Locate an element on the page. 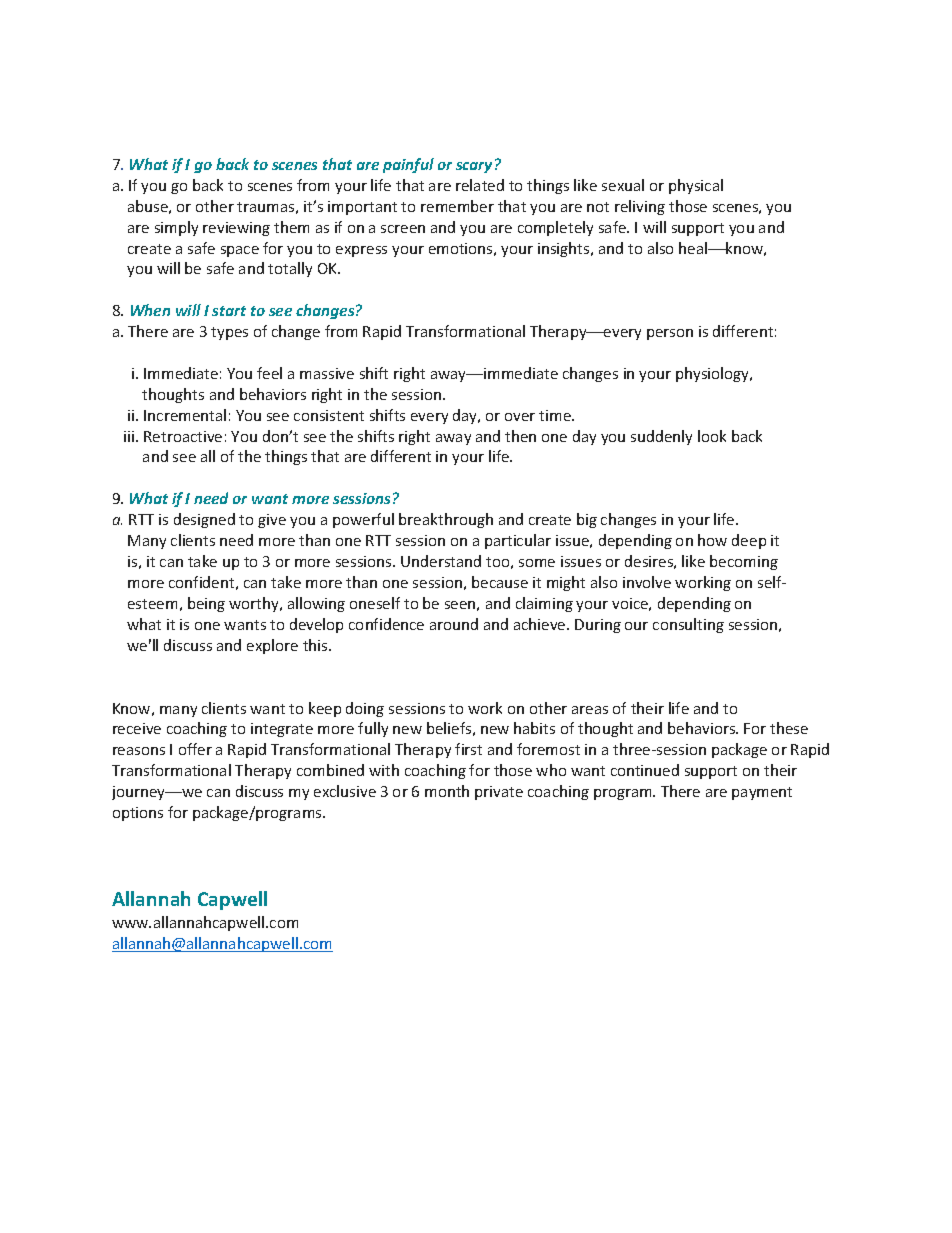 The height and width of the document is (1233, 952). explore is located at coordinates (272, 646).
